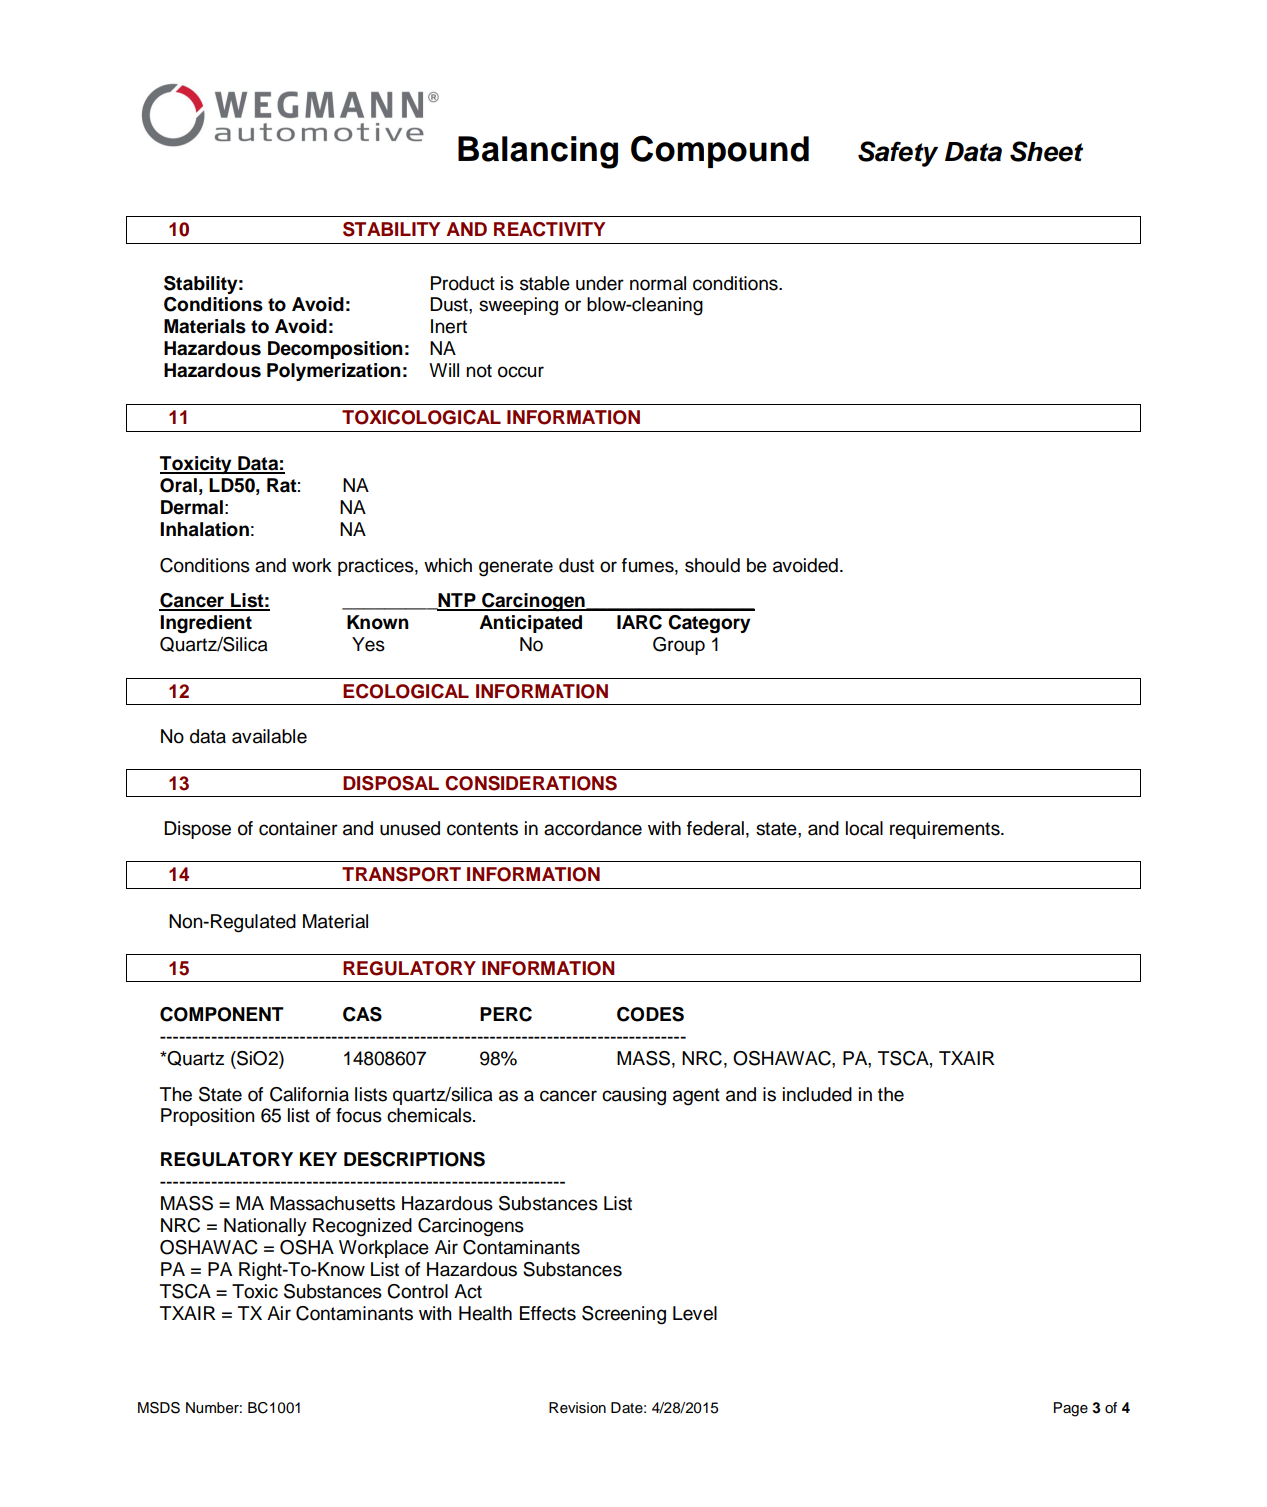 The image size is (1267, 1507). I want to click on REACTIVITY, so click(549, 229).
